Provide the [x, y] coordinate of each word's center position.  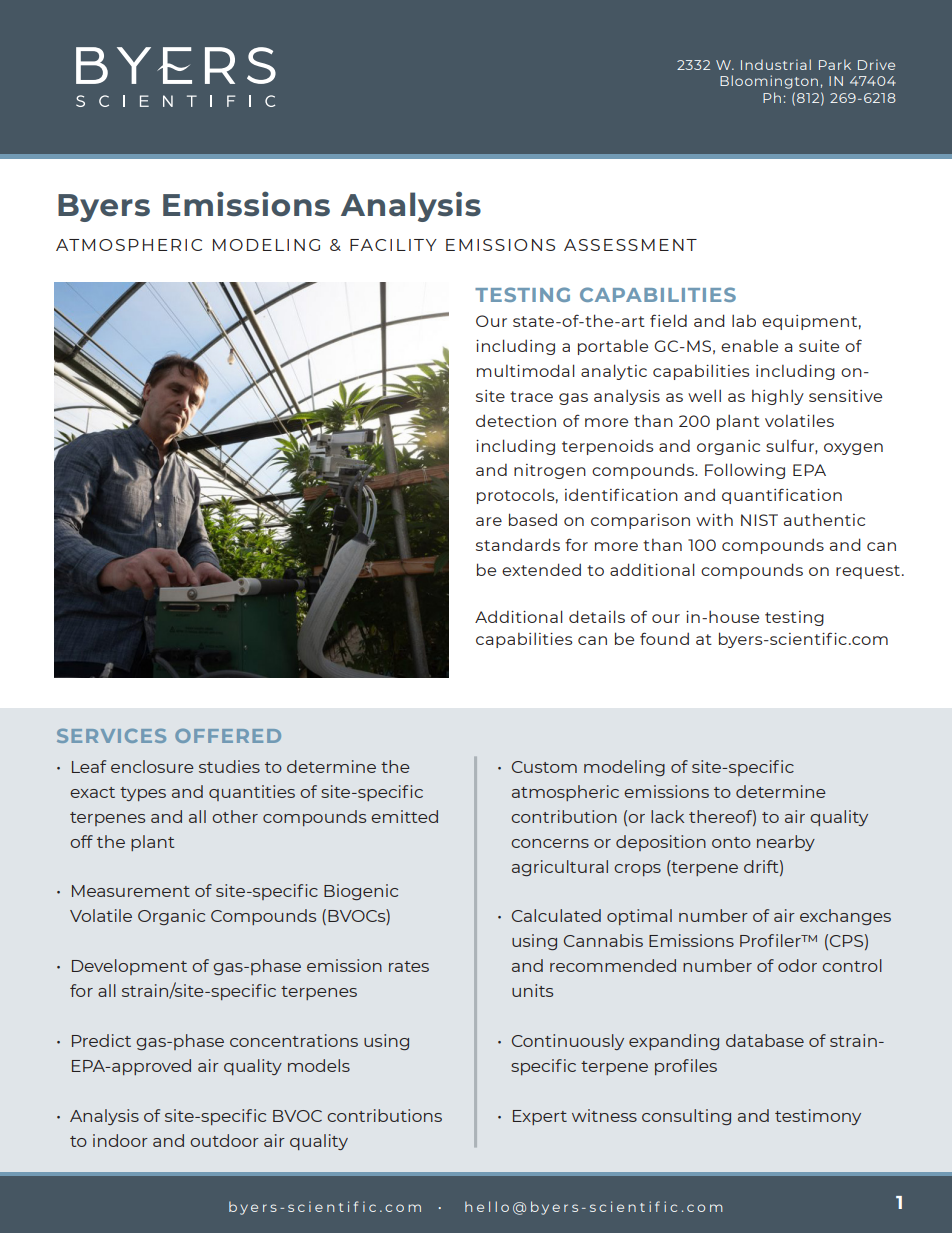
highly [778, 397]
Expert [540, 1117]
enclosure [152, 766]
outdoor [224, 1140]
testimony [818, 1117]
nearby [786, 843]
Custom [544, 767]
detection [516, 420]
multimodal [526, 370]
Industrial [776, 64]
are [489, 521]
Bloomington [769, 82]
